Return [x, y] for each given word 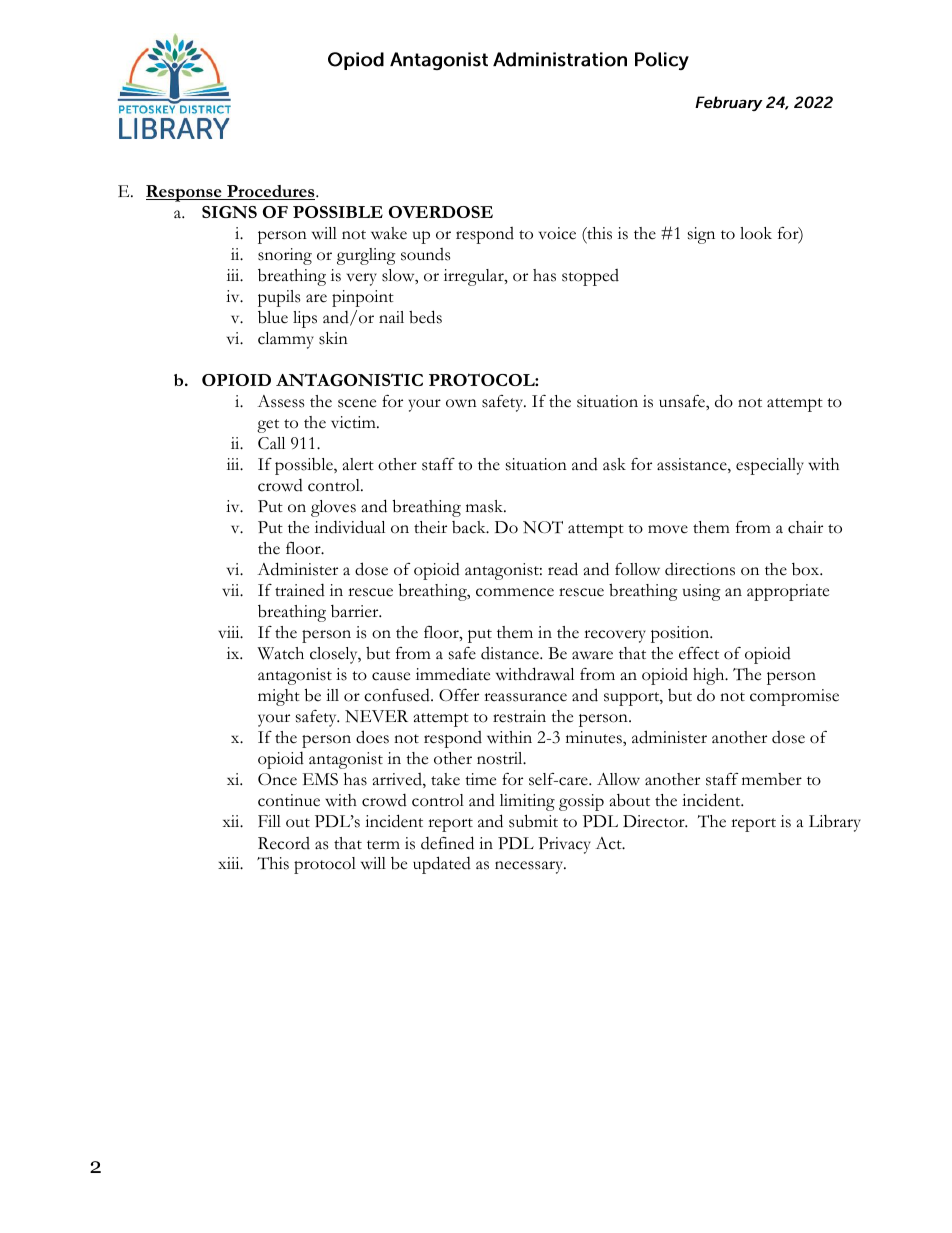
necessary [530, 867]
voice [557, 233]
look [756, 233]
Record [284, 843]
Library [835, 823]
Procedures [271, 192]
